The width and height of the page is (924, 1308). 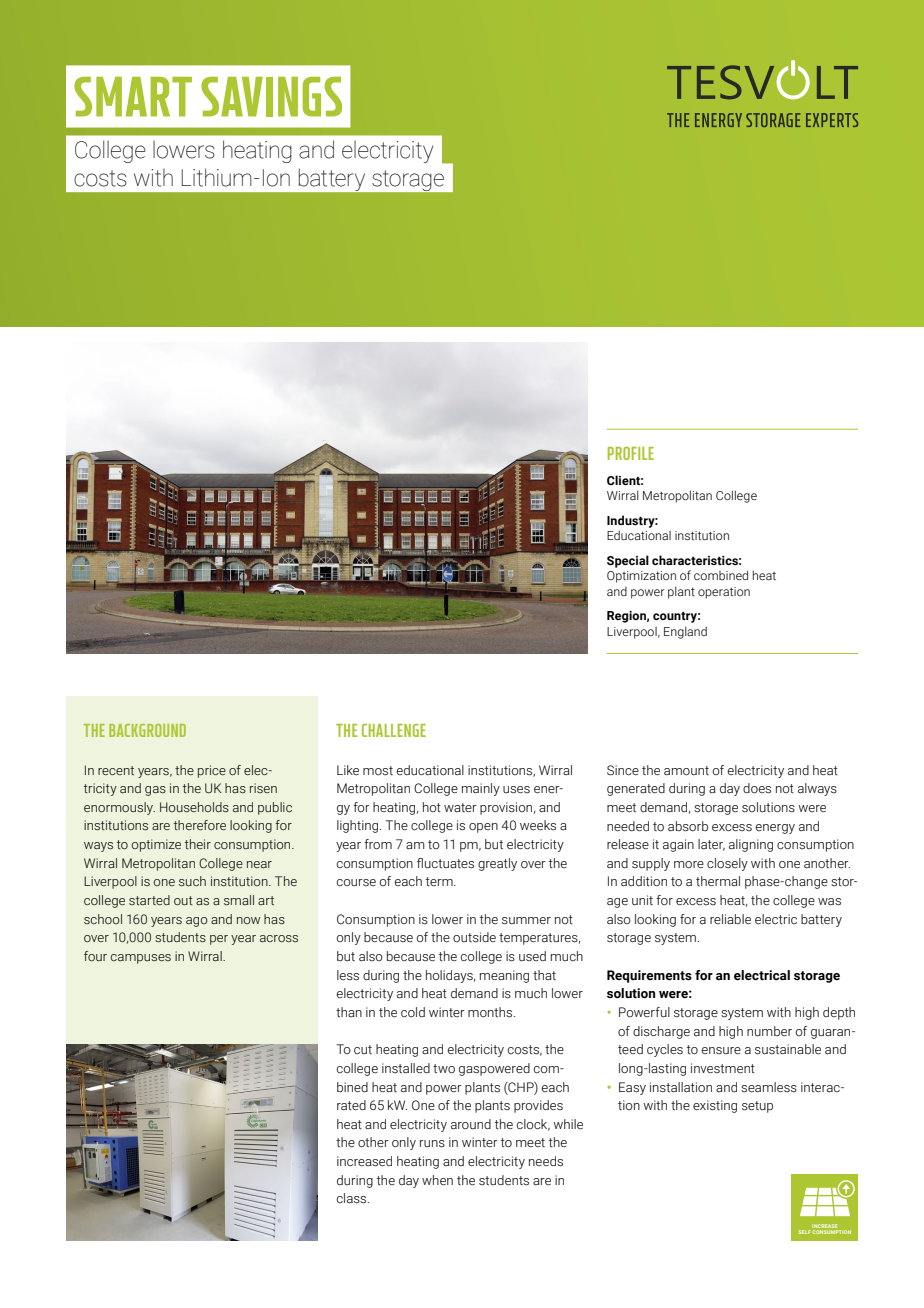 I want to click on Special, so click(x=628, y=561).
